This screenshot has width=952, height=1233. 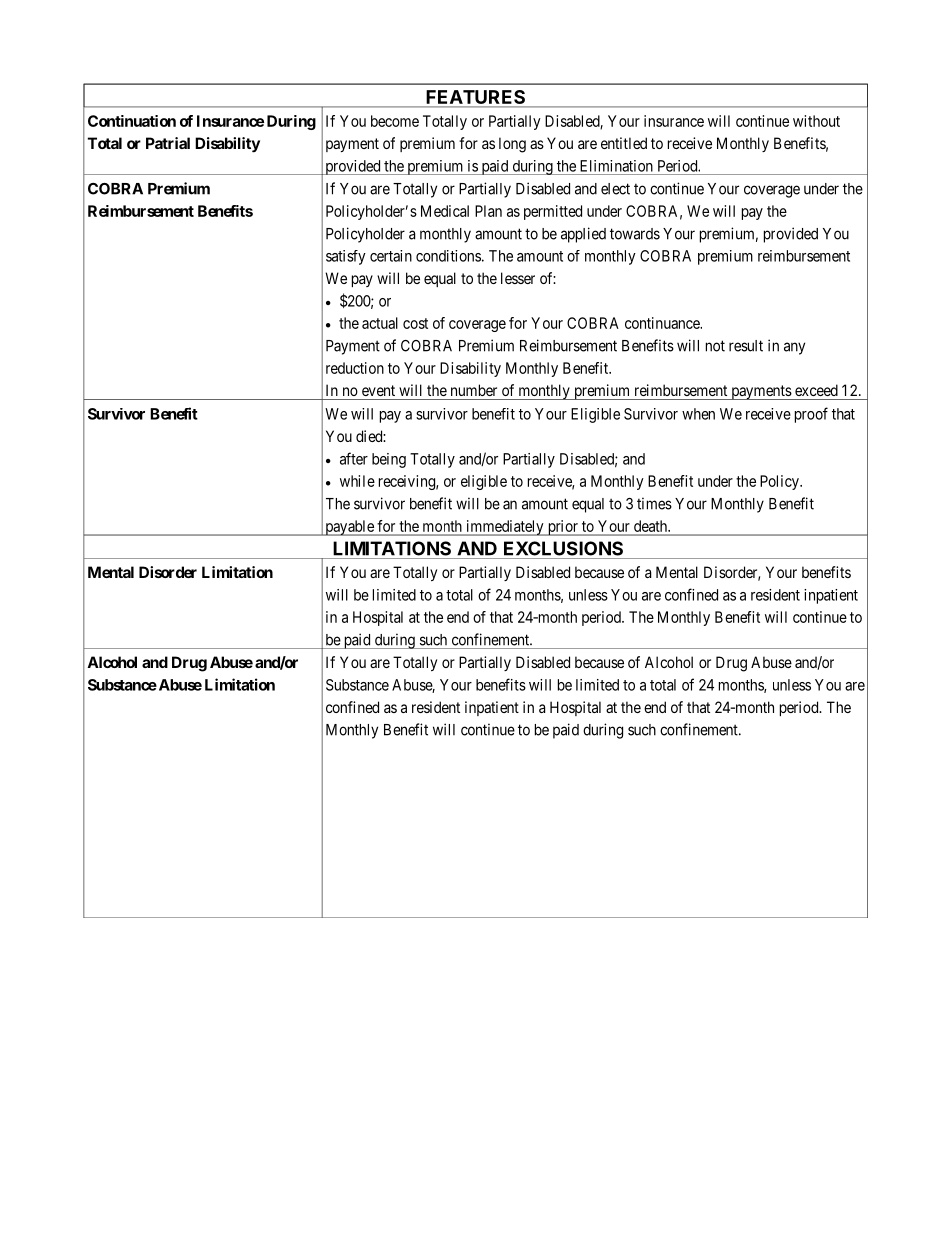 I want to click on immediately, so click(x=505, y=528).
